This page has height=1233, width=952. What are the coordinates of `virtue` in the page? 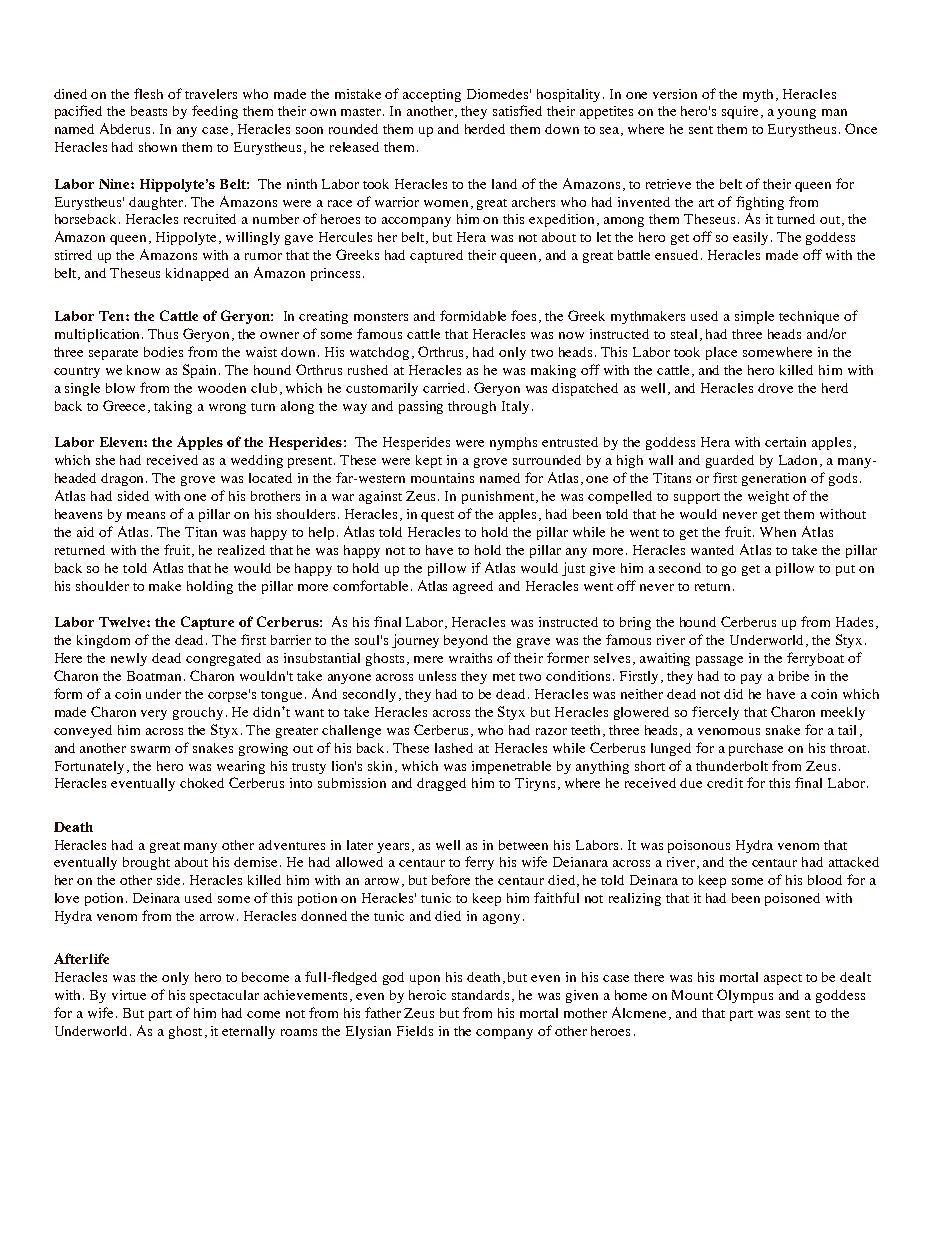 It's located at (129, 995).
